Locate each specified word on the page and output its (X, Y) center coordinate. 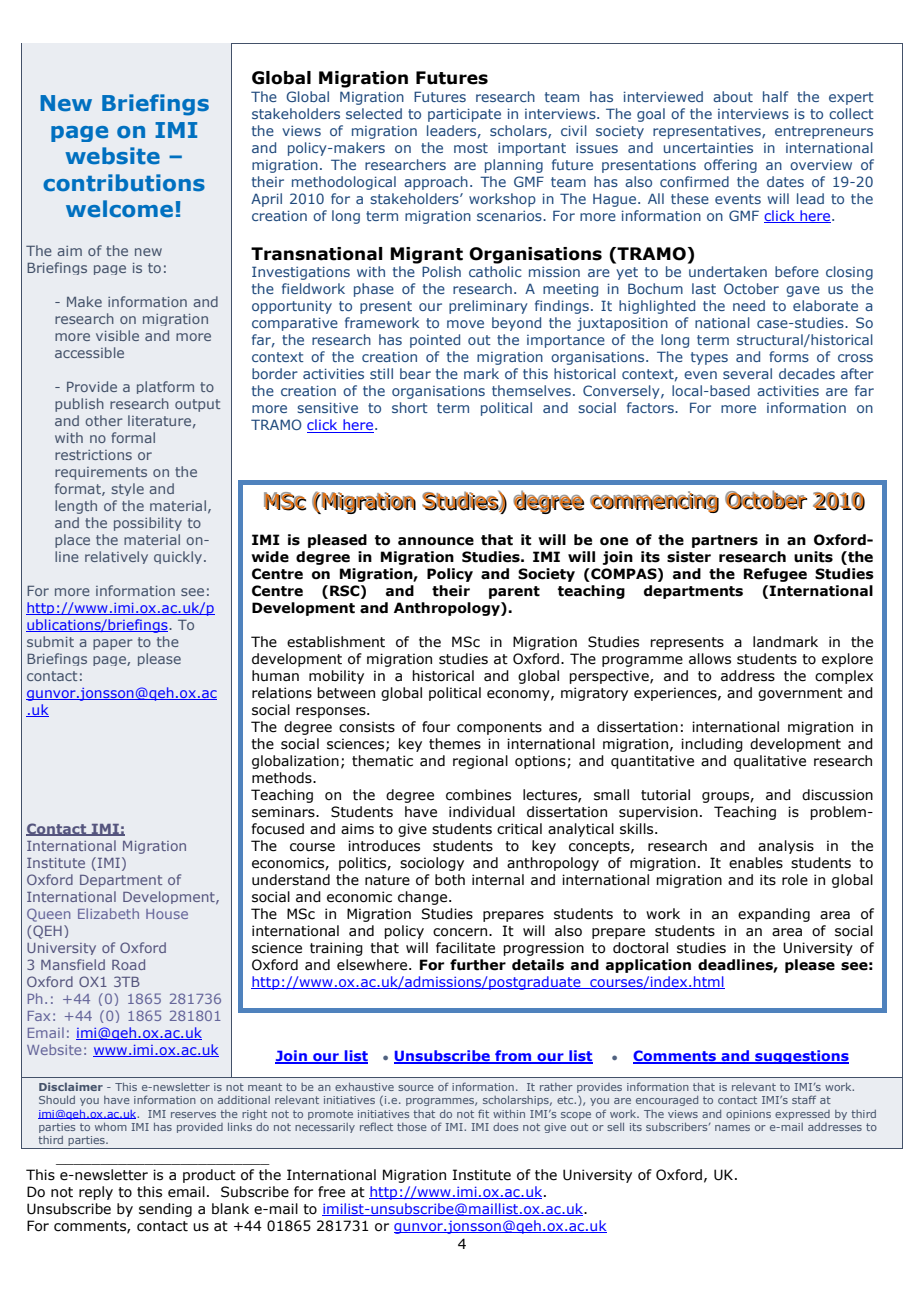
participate (464, 115)
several (747, 373)
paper (113, 644)
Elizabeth (108, 913)
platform (165, 387)
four (436, 727)
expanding (774, 915)
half (775, 96)
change (424, 898)
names (732, 1128)
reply (96, 1193)
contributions (124, 183)
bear (415, 373)
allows (710, 659)
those (412, 1127)
